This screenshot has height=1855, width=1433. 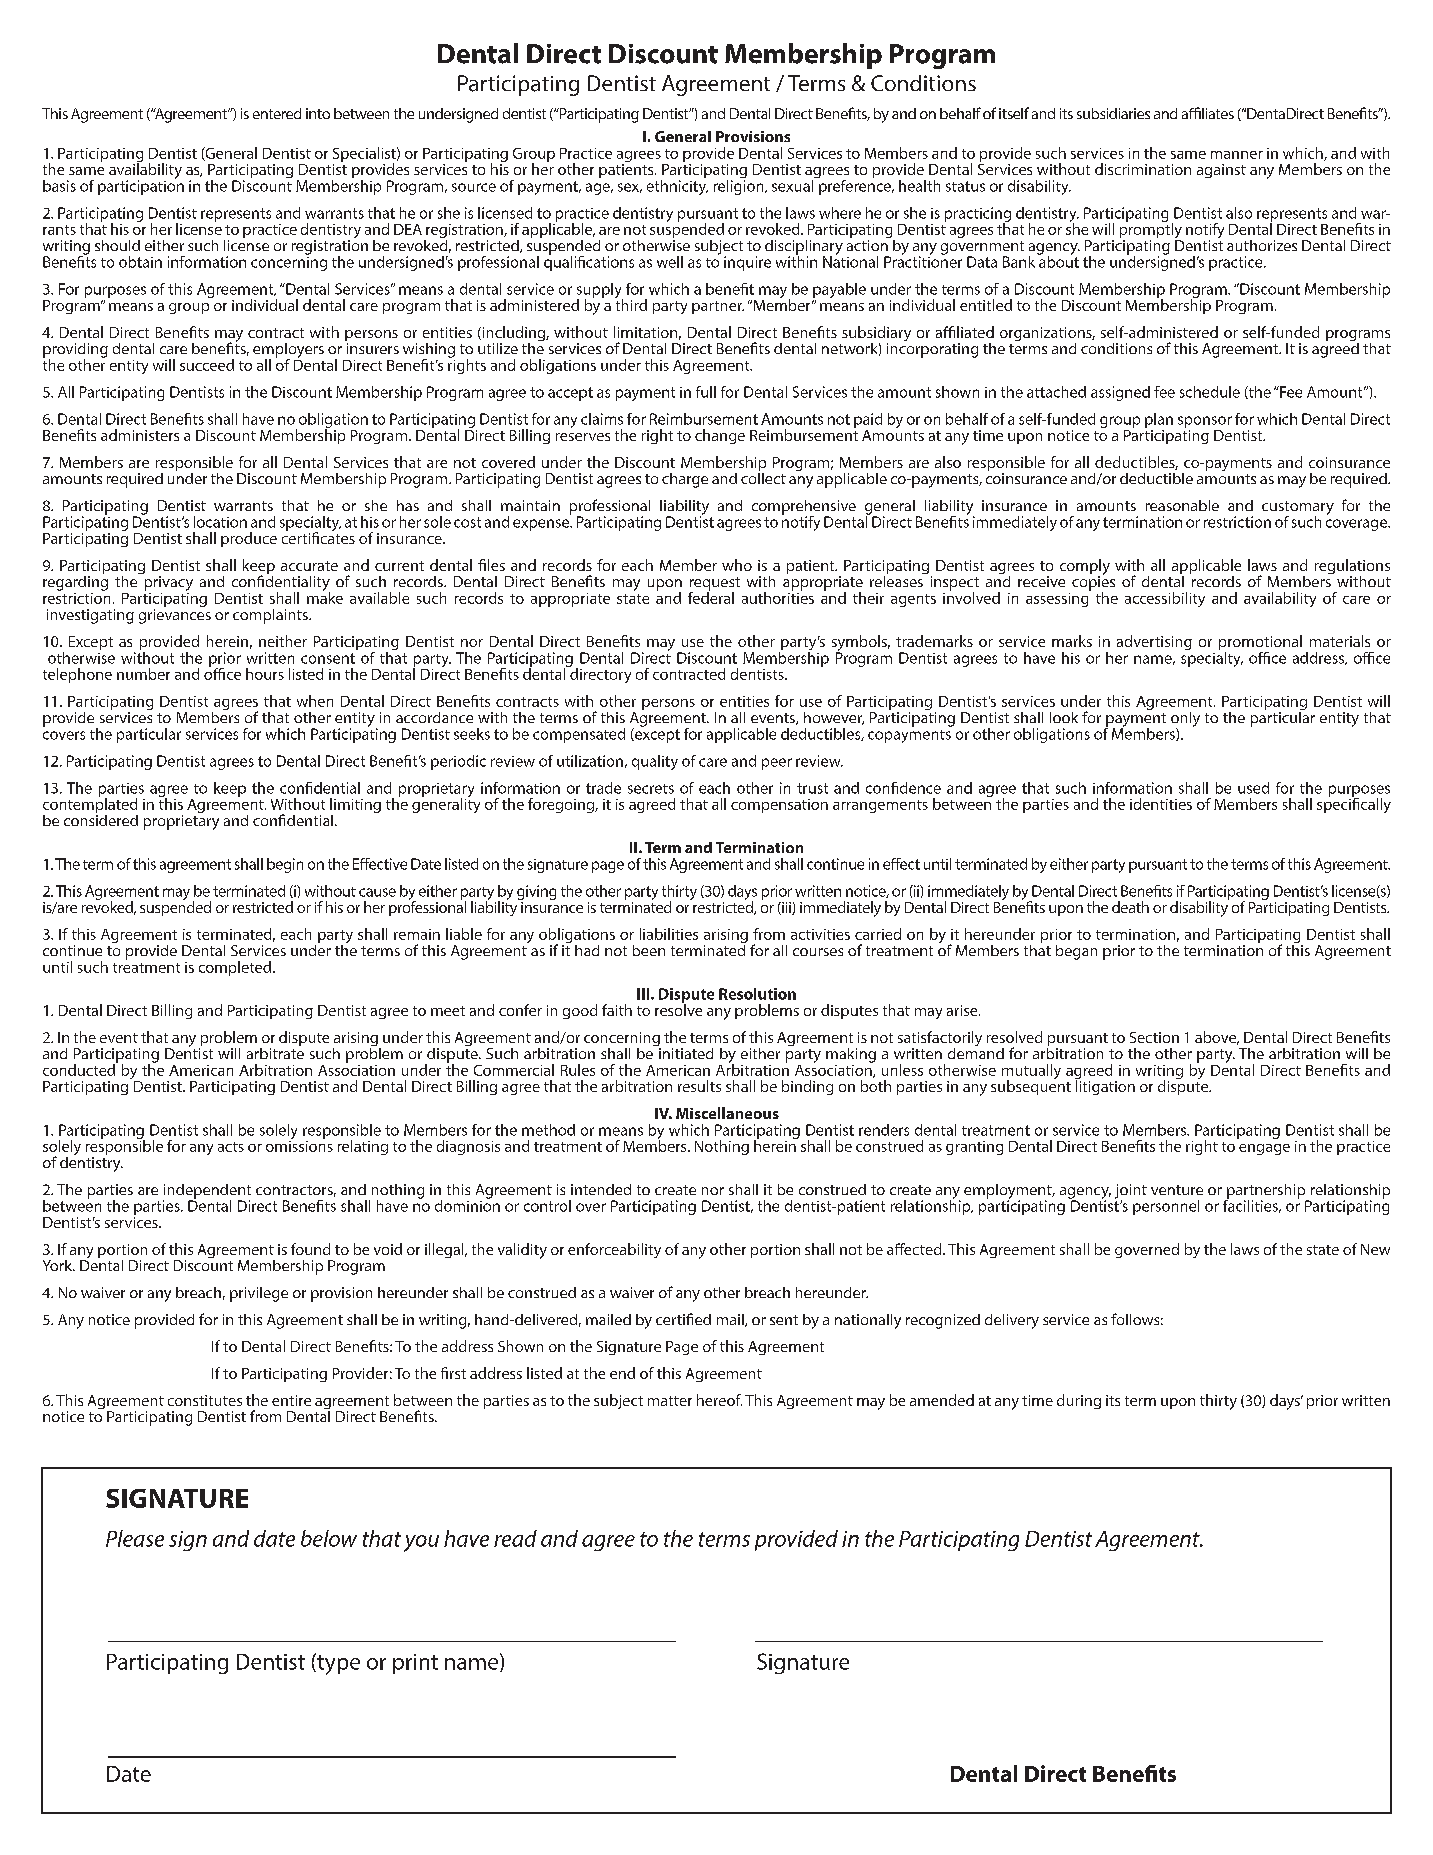 What do you see at coordinates (669, 934) in the screenshot?
I see `liabilities` at bounding box center [669, 934].
